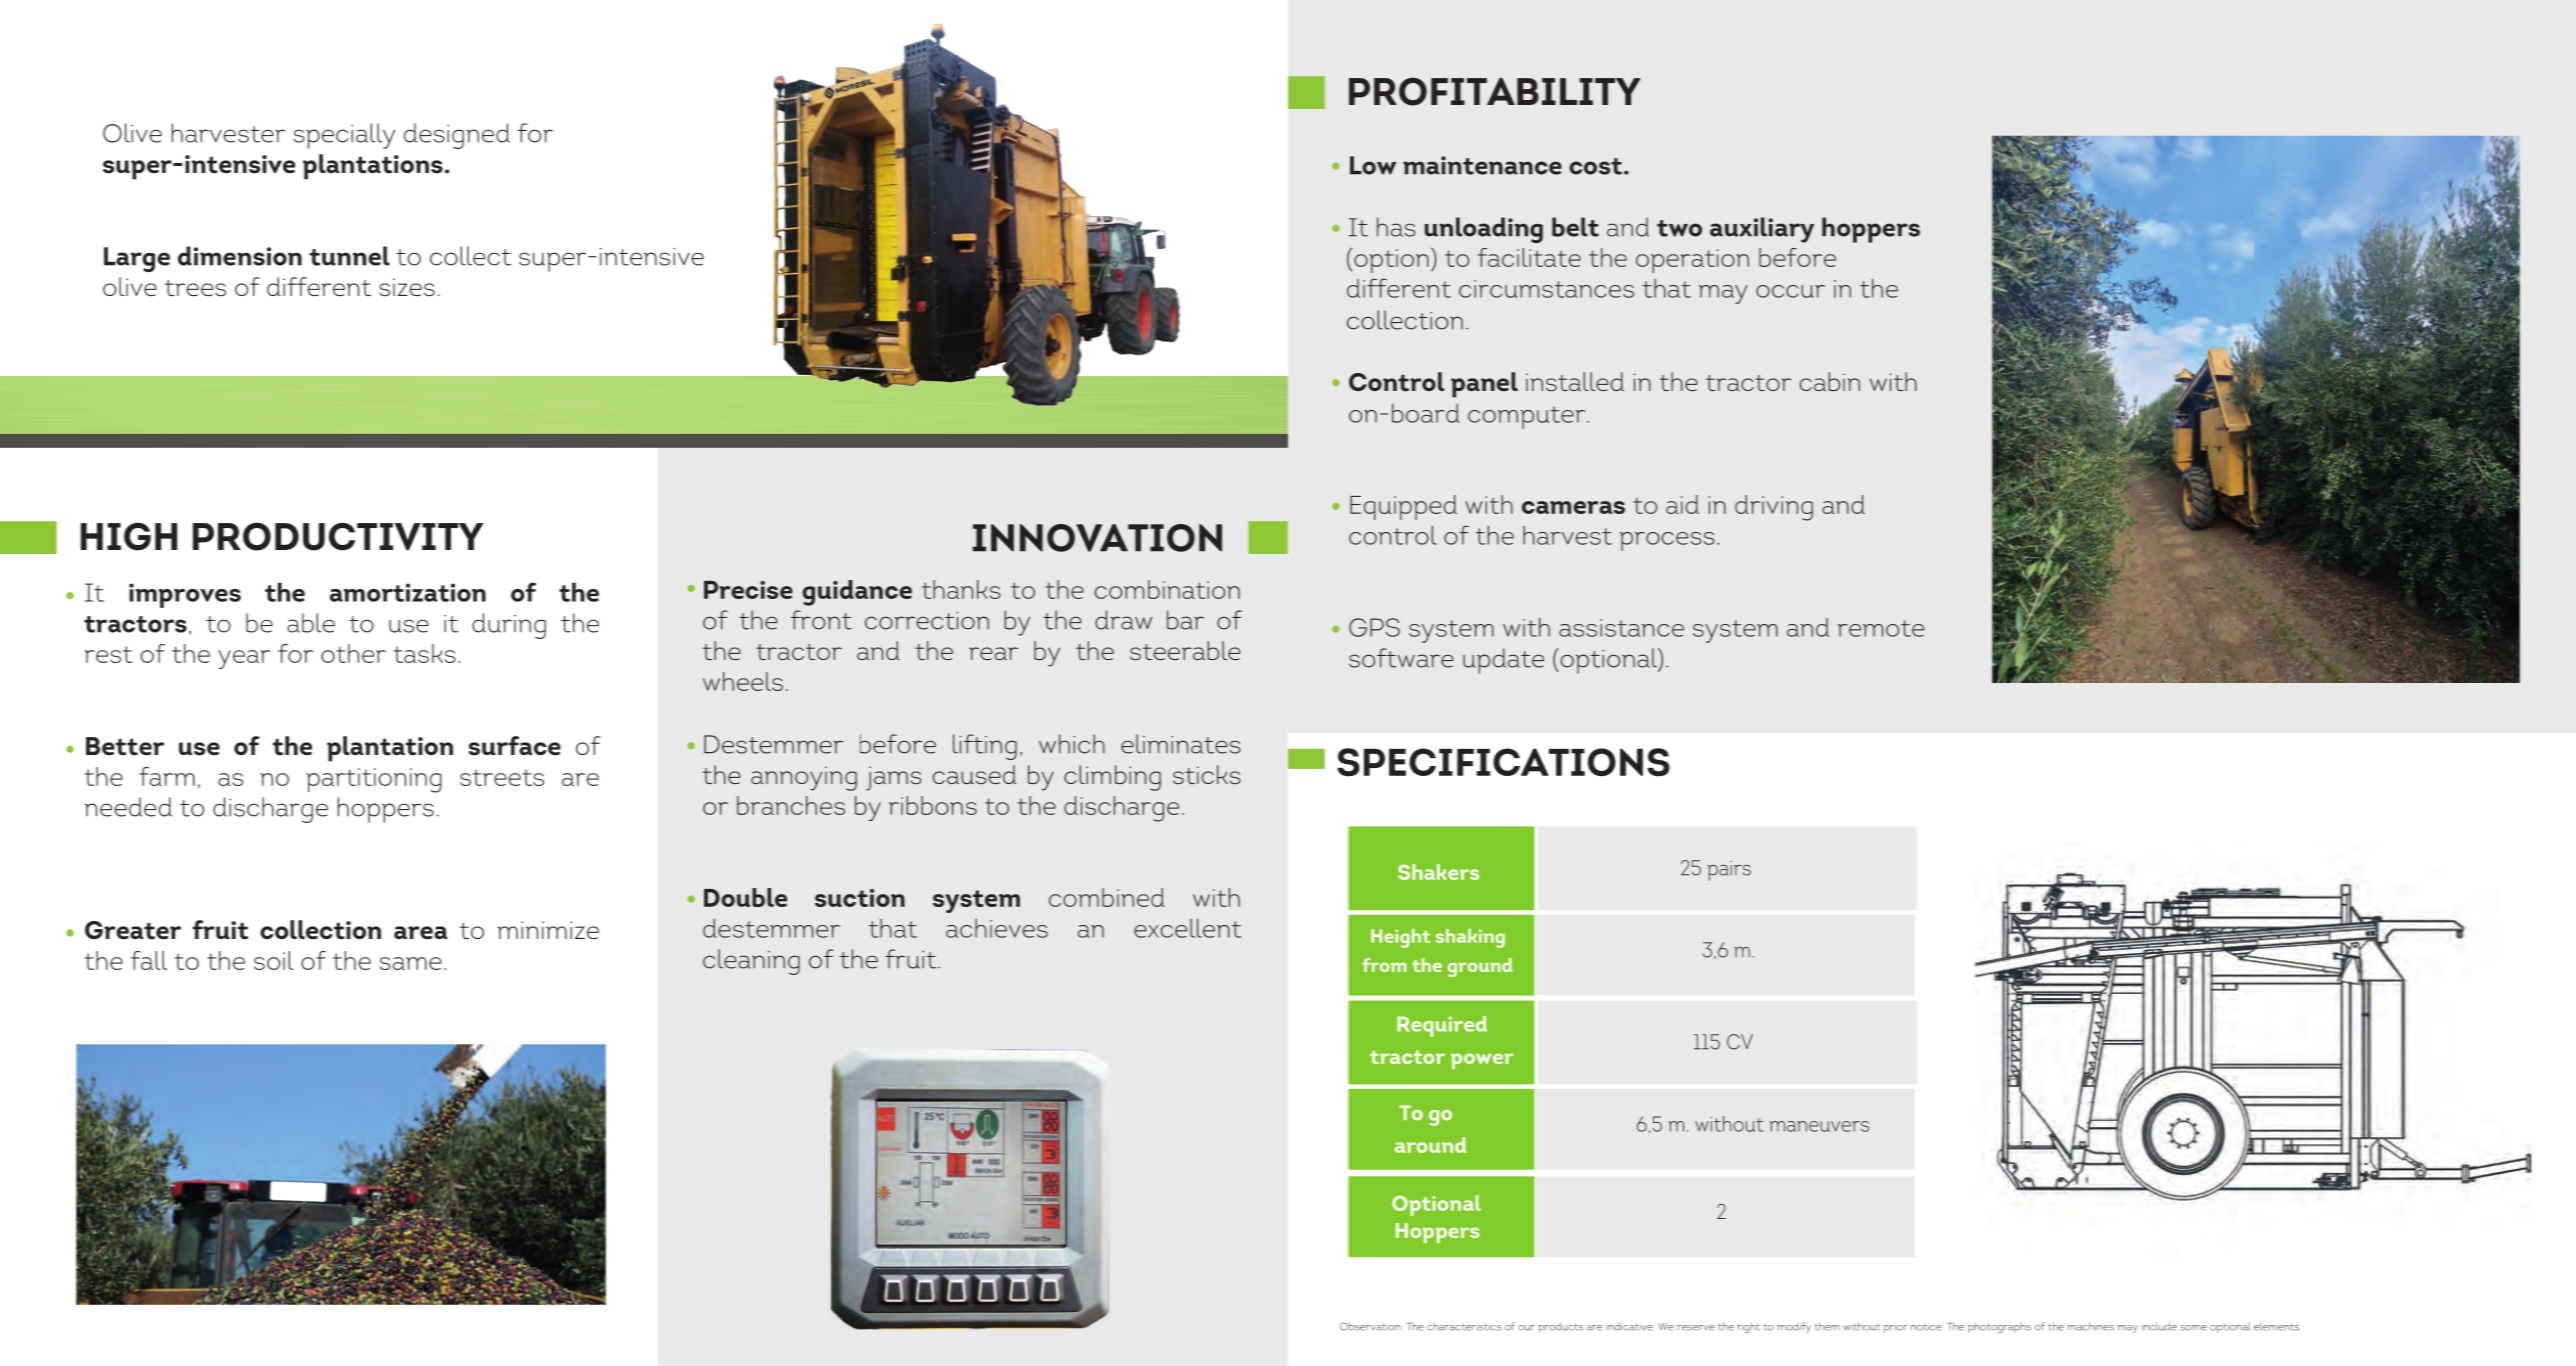 This screenshot has height=1366, width=2576. I want to click on area, so click(421, 933).
